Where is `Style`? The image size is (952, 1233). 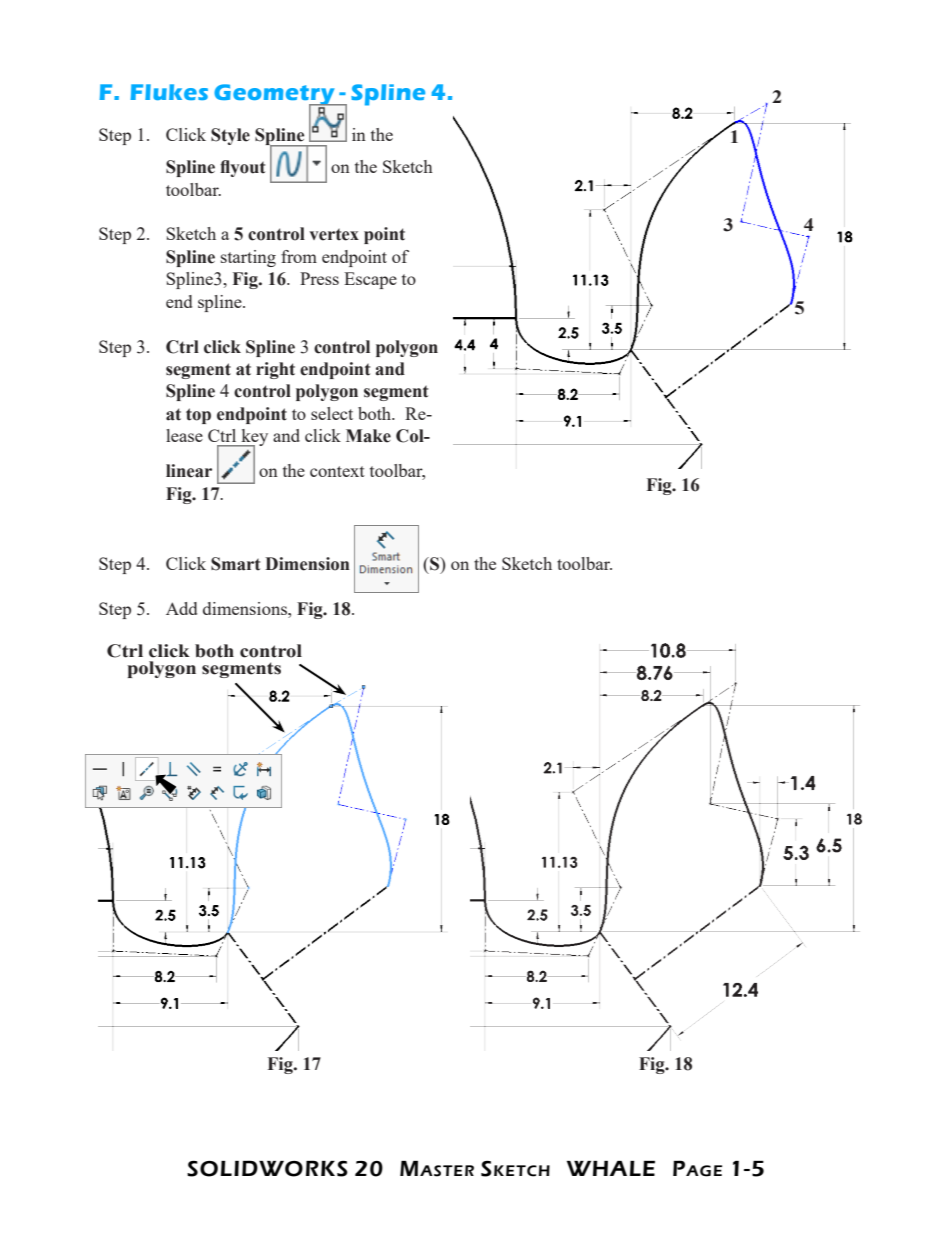 Style is located at coordinates (230, 136).
